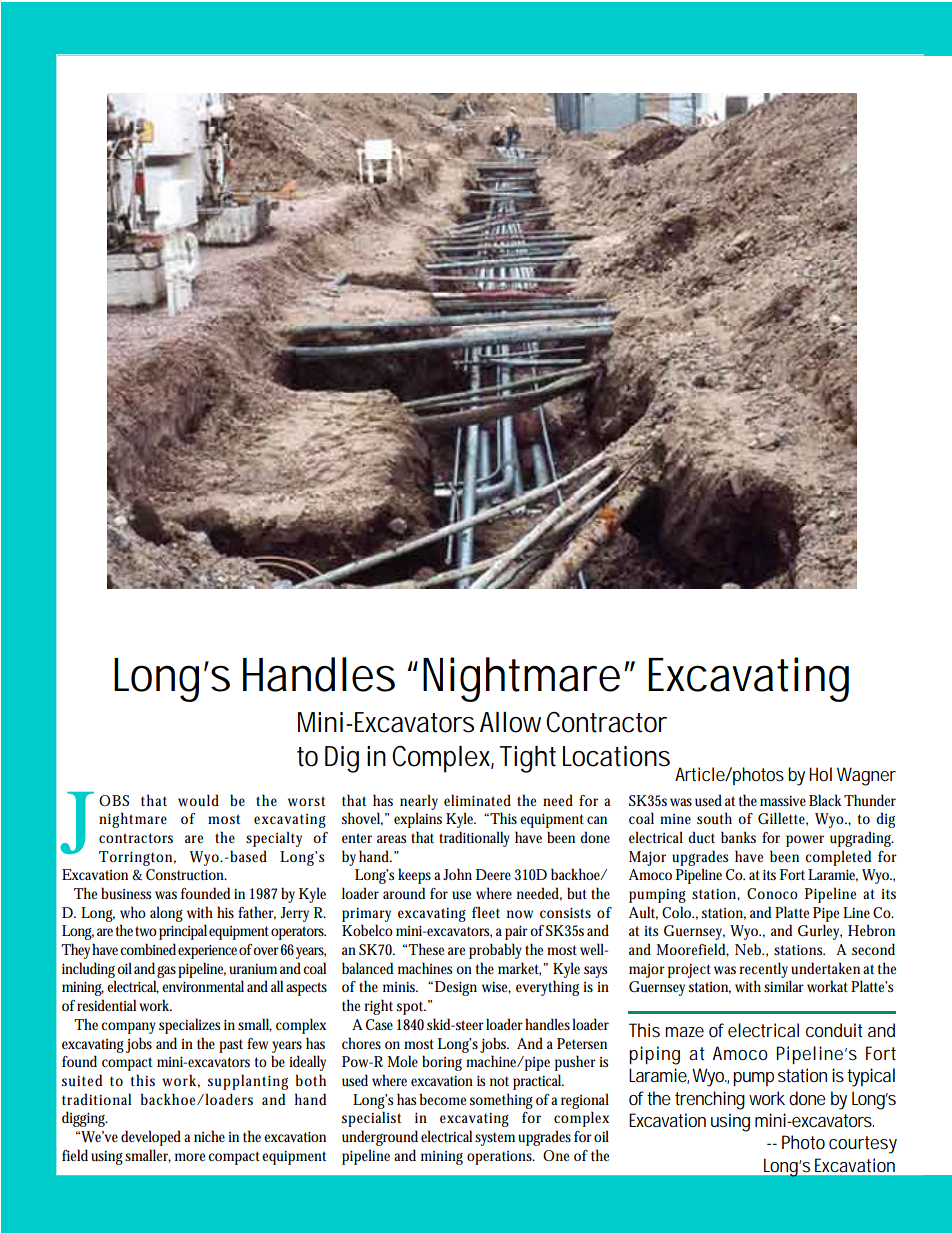  What do you see at coordinates (168, 972) in the page?
I see `gas` at bounding box center [168, 972].
